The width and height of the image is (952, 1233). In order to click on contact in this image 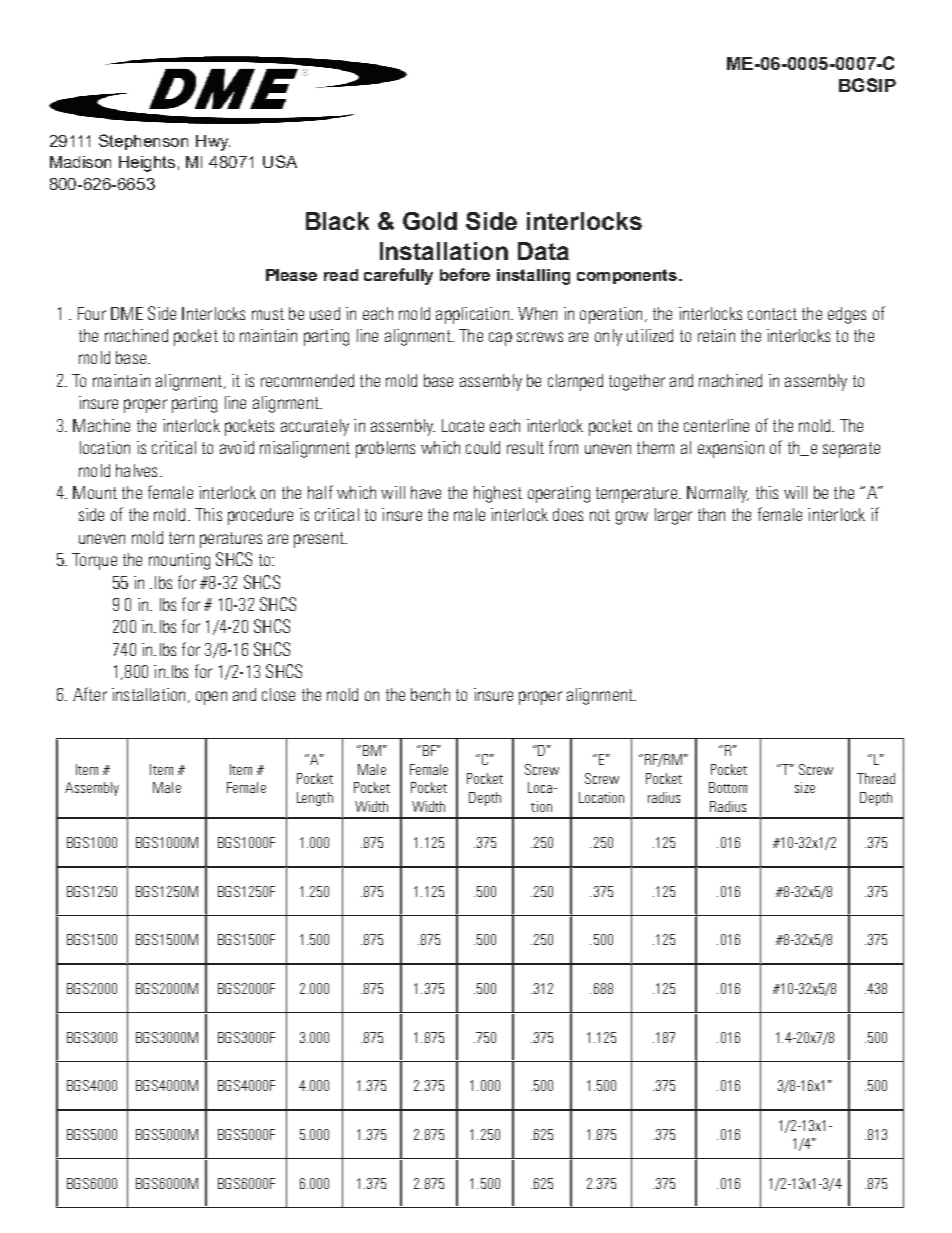, I will do `click(772, 314)`.
